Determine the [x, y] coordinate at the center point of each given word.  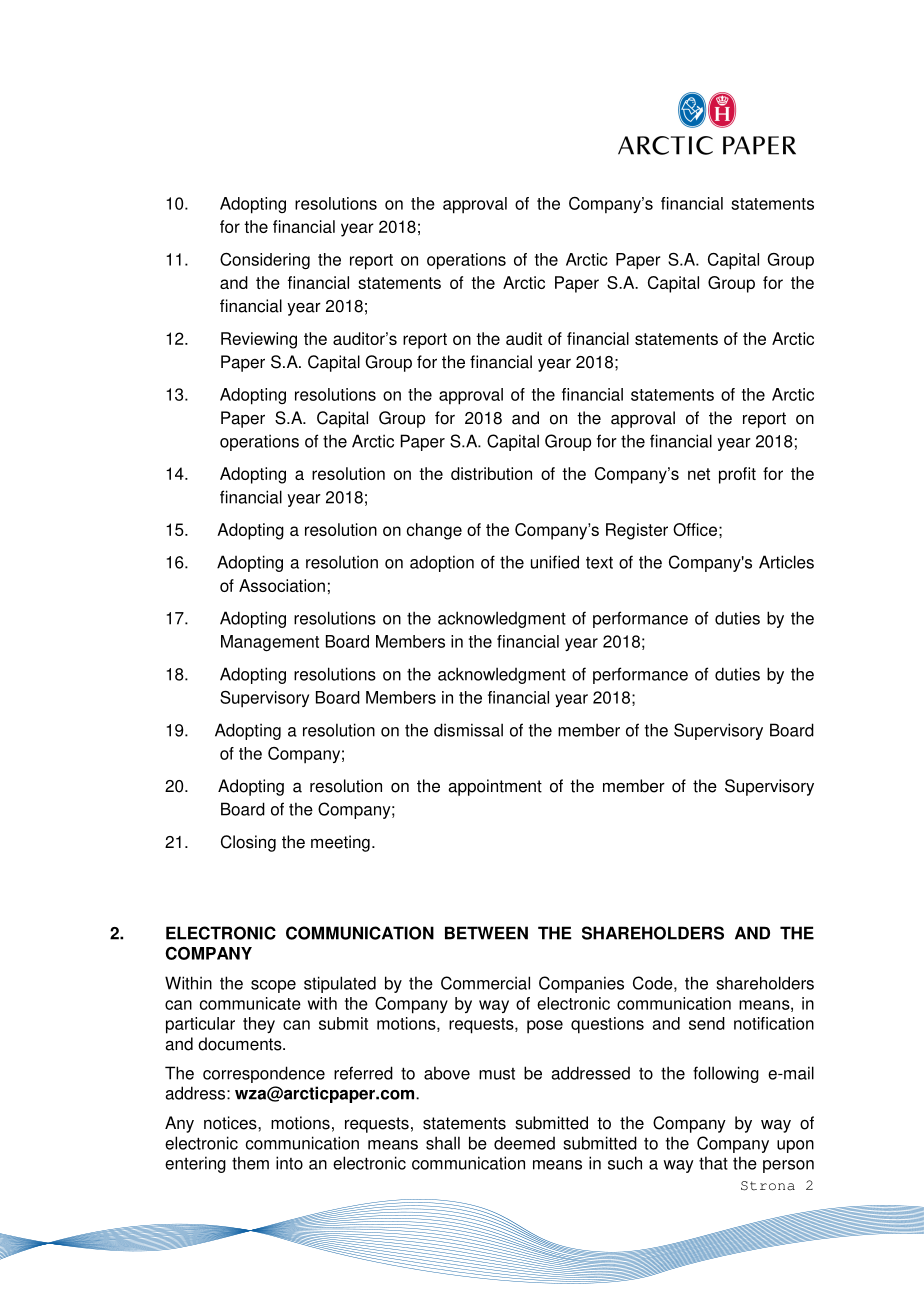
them [250, 1163]
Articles [786, 562]
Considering [265, 261]
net [699, 474]
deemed [524, 1143]
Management [270, 643]
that [713, 1163]
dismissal [468, 730]
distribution [491, 473]
